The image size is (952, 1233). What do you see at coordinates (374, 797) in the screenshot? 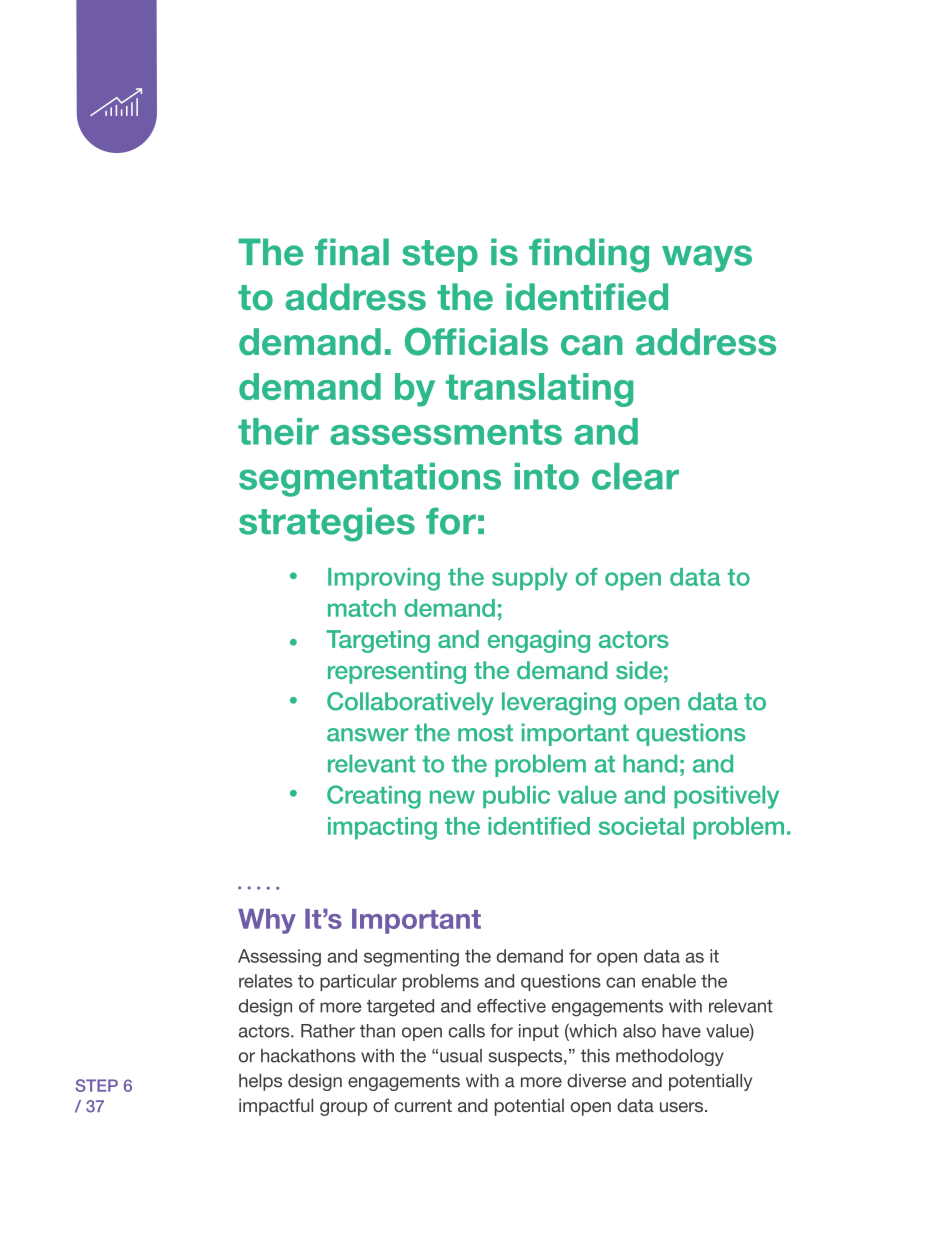
I see `Creating` at bounding box center [374, 797].
